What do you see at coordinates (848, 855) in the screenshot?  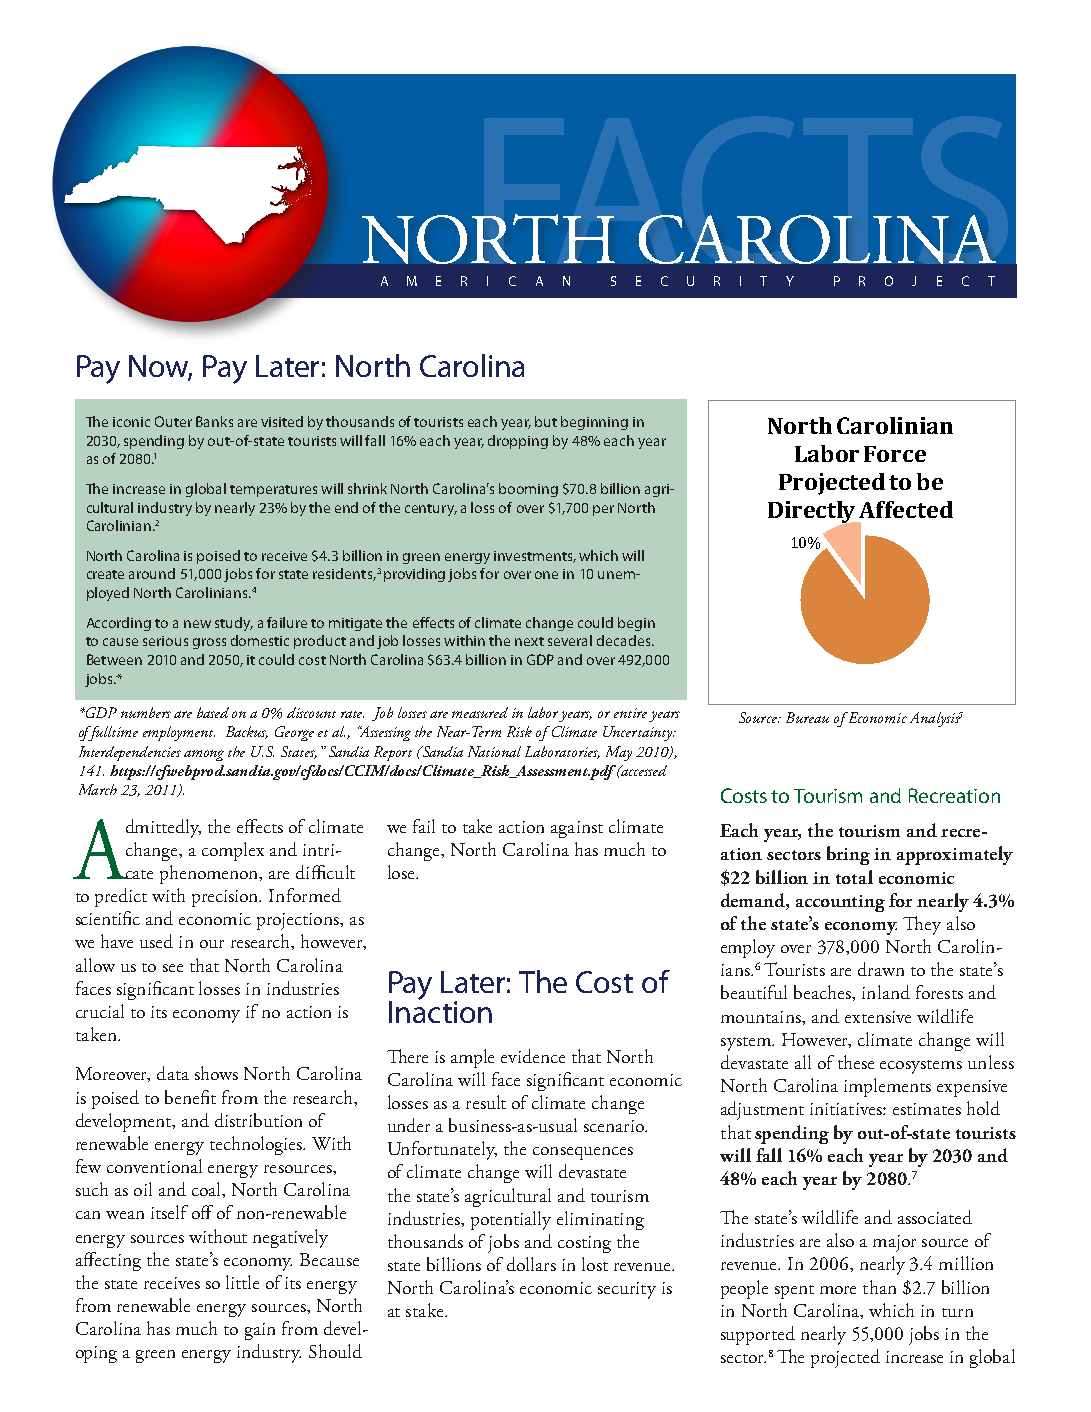 I see `bring` at bounding box center [848, 855].
